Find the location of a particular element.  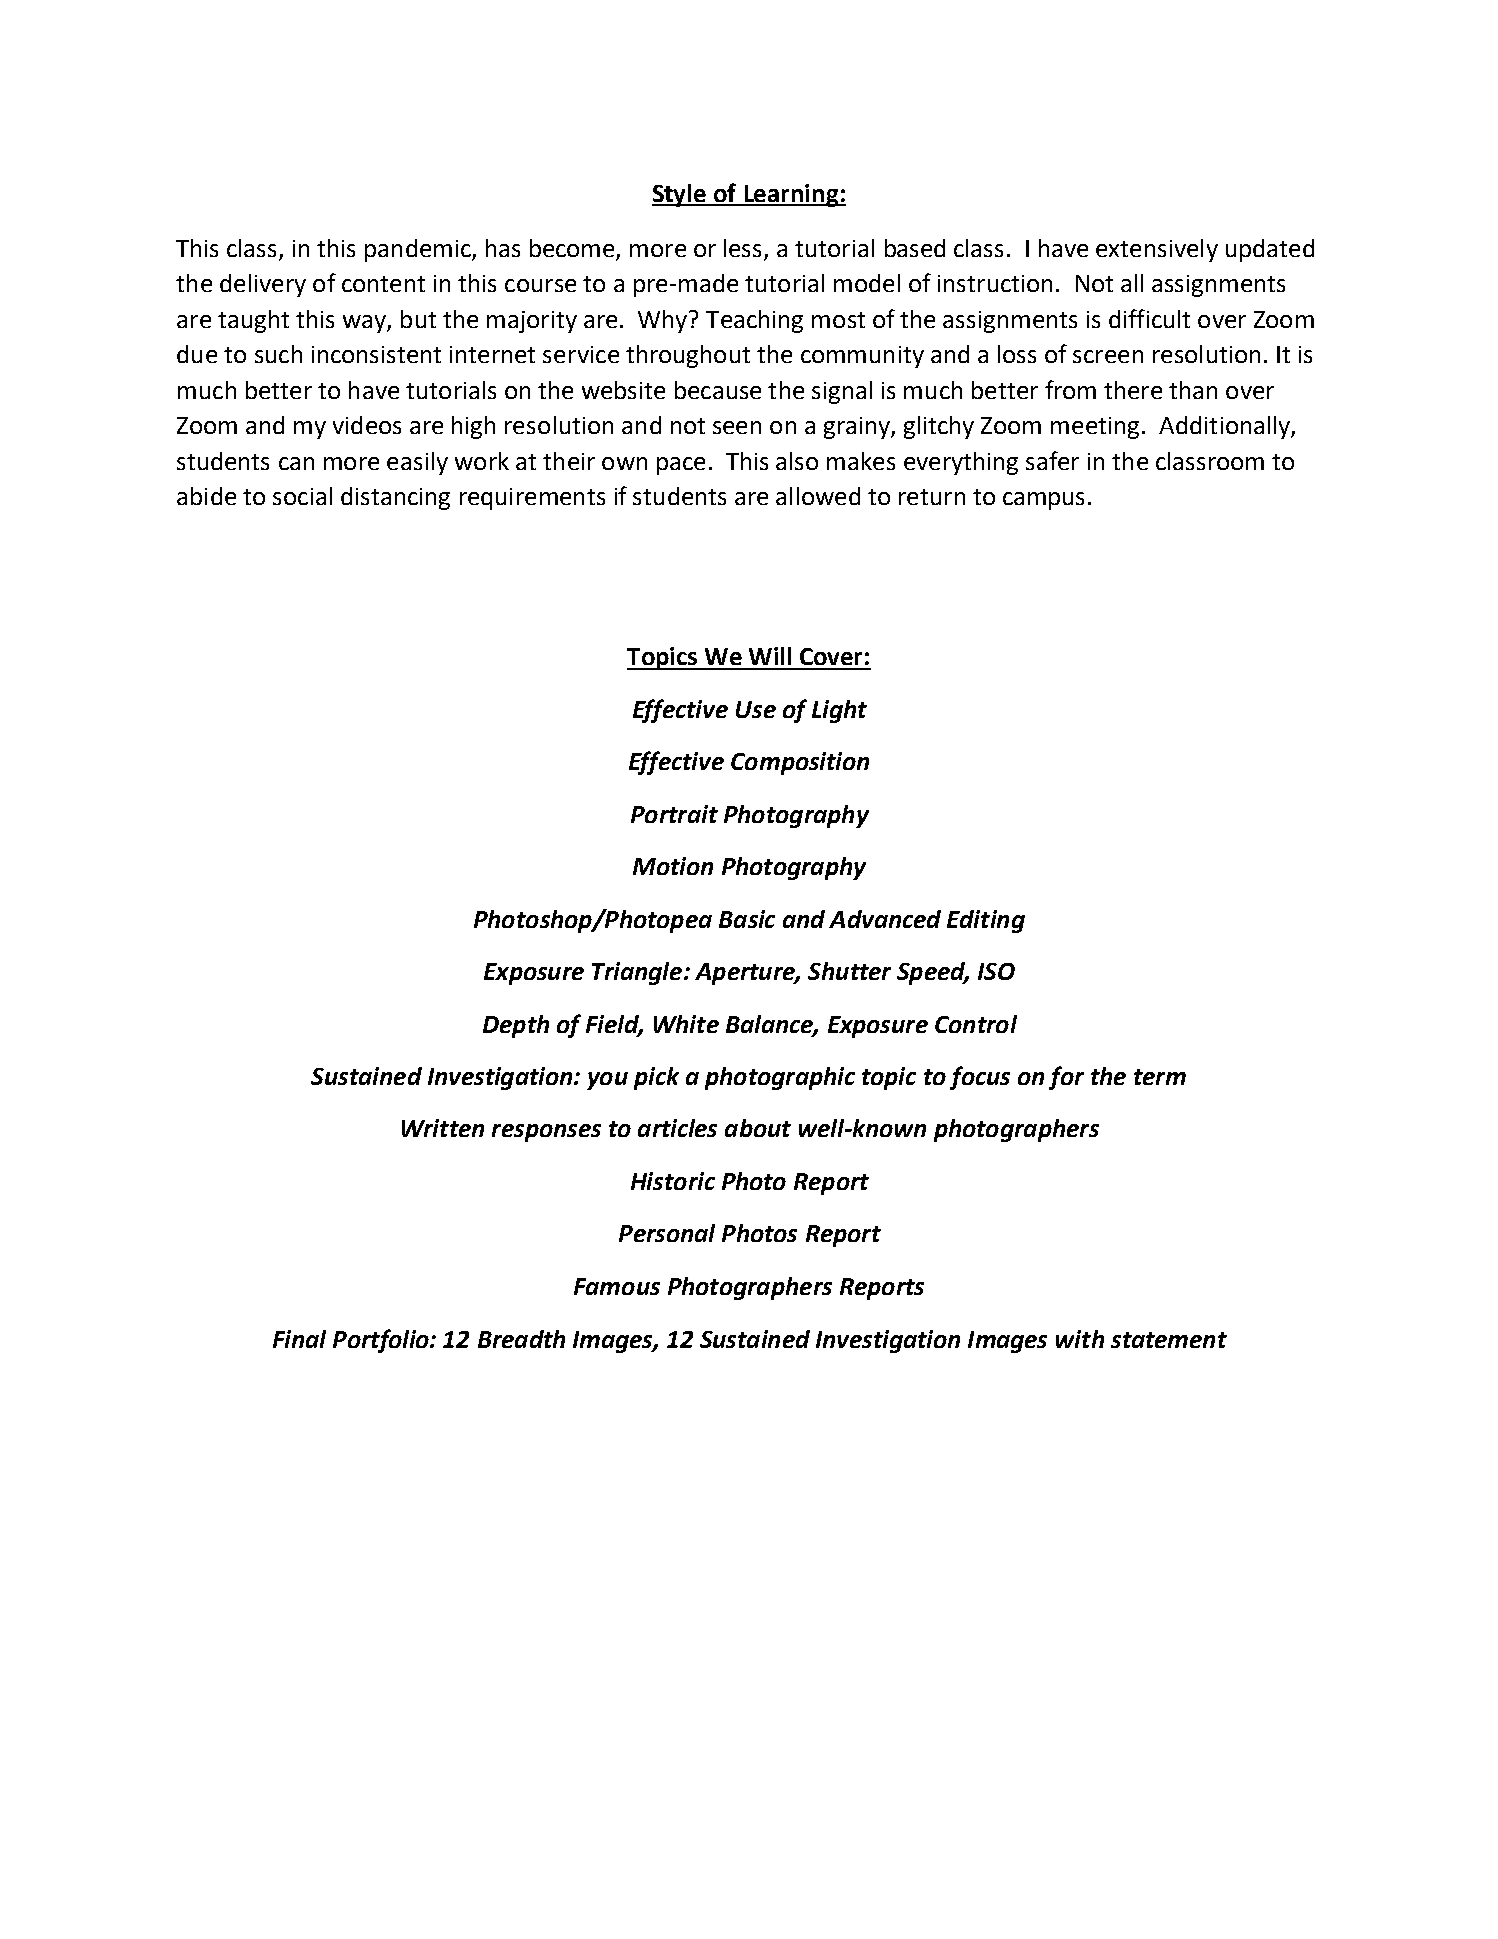

pandemic is located at coordinates (419, 250).
